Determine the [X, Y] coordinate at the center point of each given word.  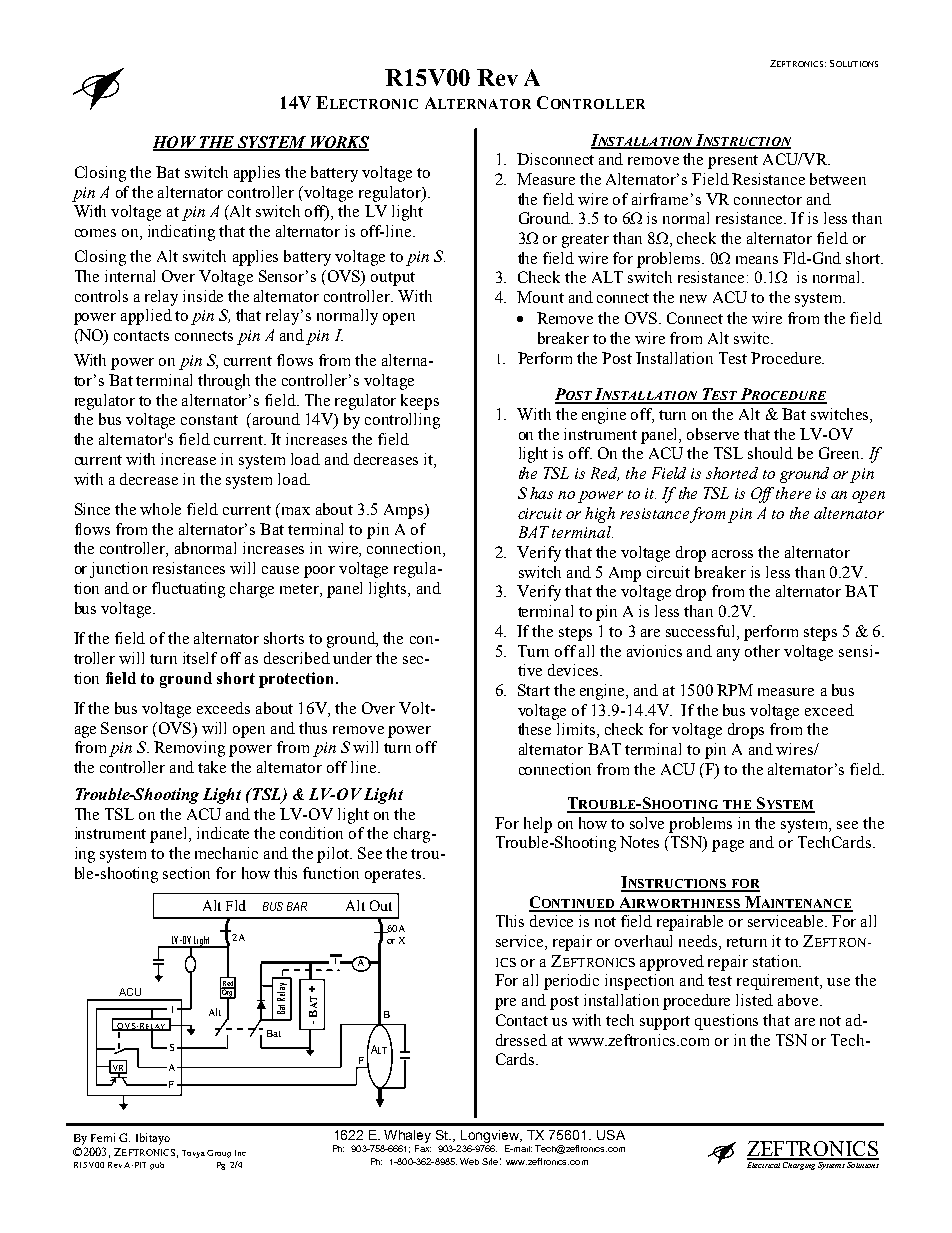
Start [534, 690]
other [762, 651]
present [733, 162]
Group [219, 1154]
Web [469, 1161]
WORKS [338, 143]
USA [611, 1135]
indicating [181, 233]
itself [200, 658]
